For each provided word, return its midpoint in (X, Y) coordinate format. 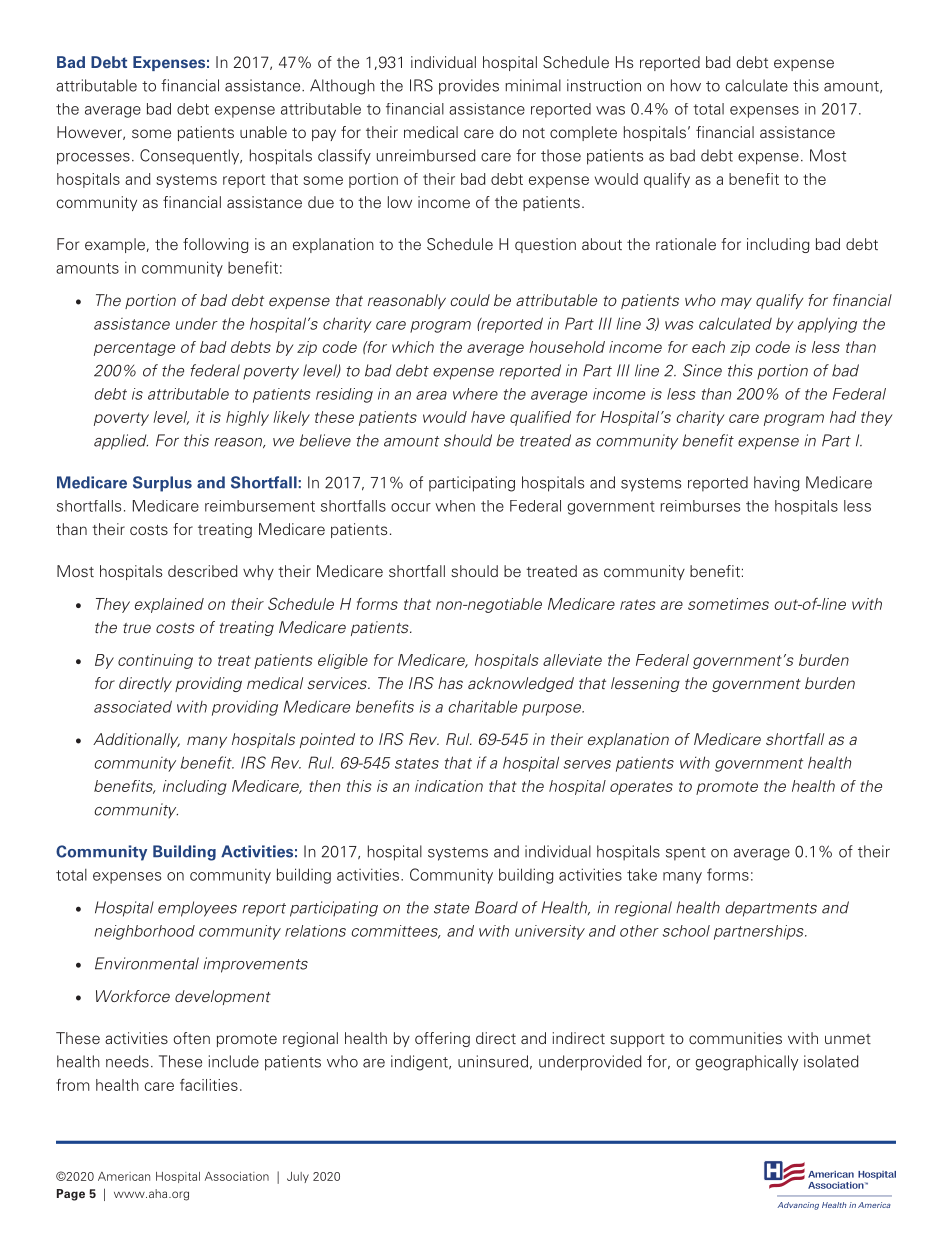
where (475, 394)
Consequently (191, 157)
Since (702, 370)
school (686, 931)
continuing (155, 661)
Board (496, 907)
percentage (134, 349)
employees (197, 909)
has (450, 683)
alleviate (572, 660)
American (124, 1176)
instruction (604, 85)
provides (469, 87)
